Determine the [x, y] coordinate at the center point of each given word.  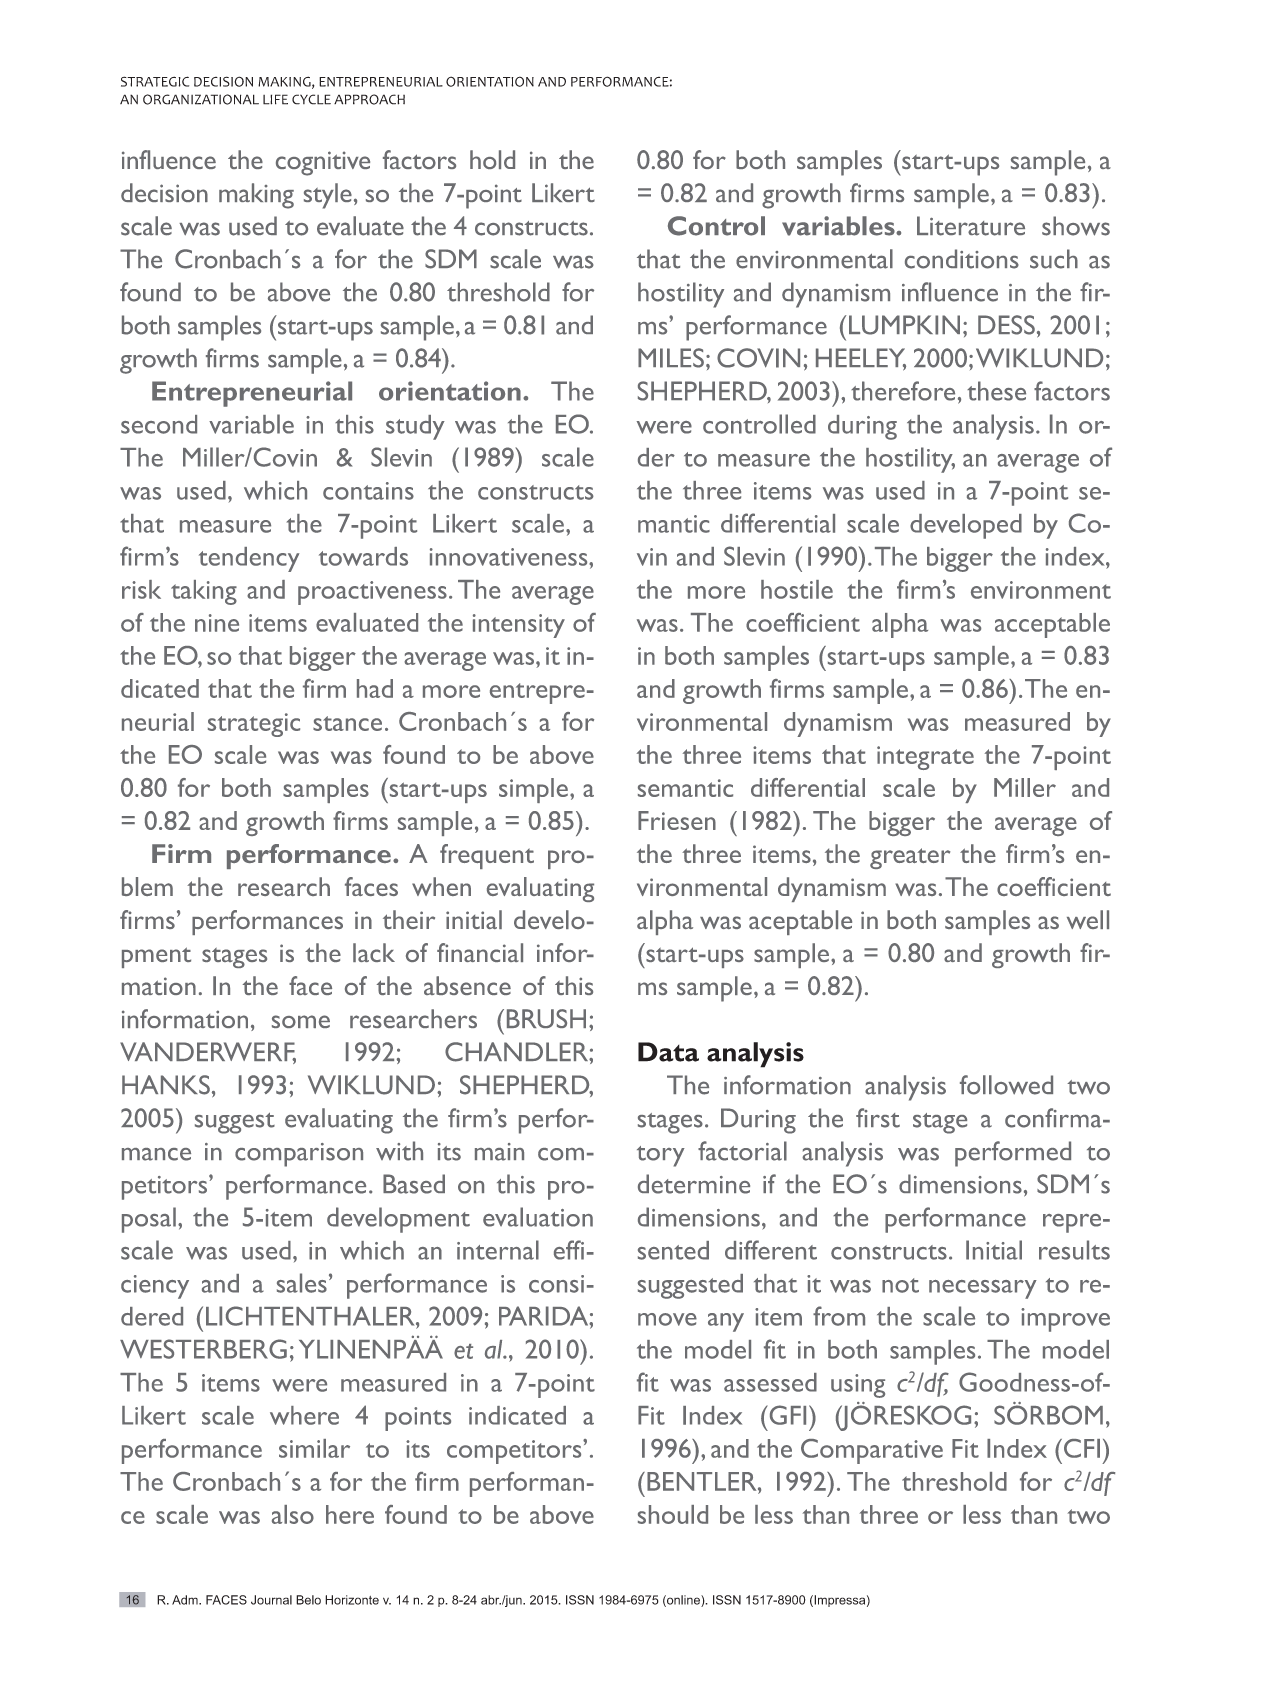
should [673, 1514]
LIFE [275, 99]
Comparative [872, 1451]
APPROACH [369, 99]
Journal [271, 1600]
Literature [971, 226]
